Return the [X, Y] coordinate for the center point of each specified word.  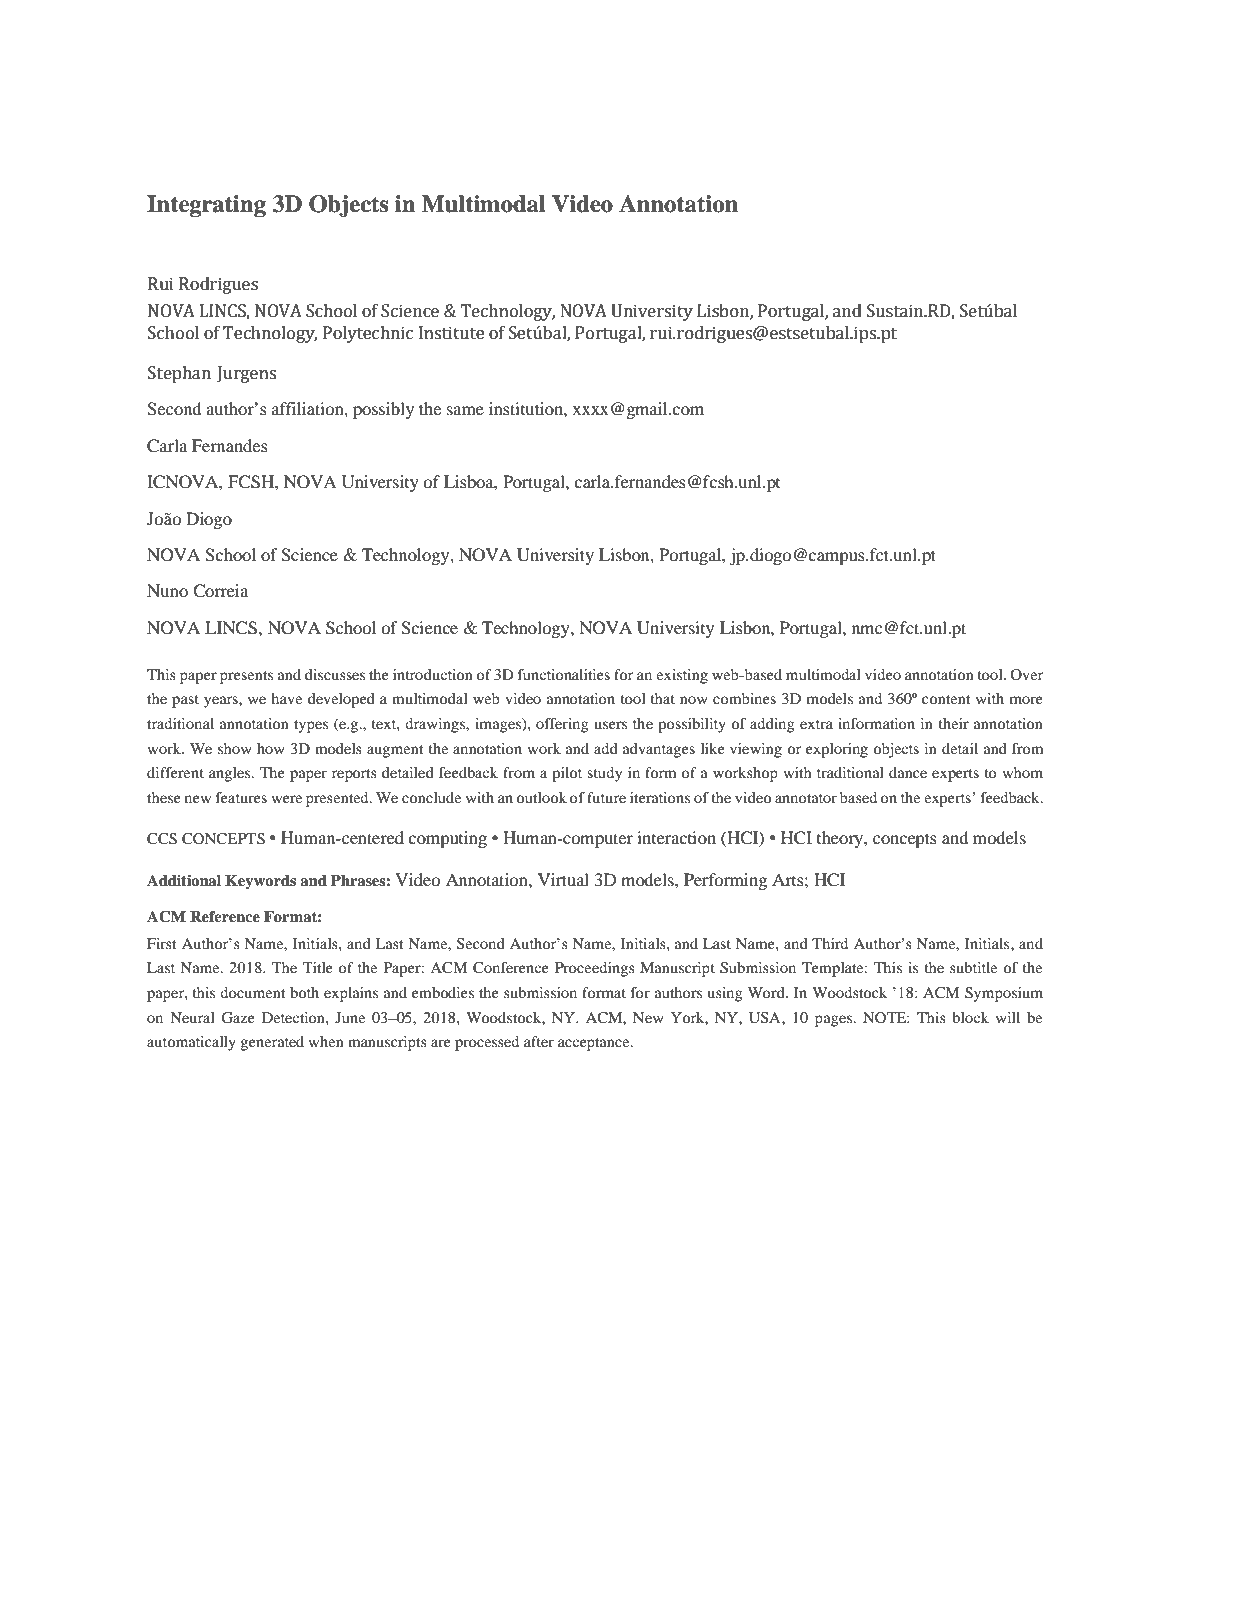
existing [682, 676]
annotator [806, 798]
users [610, 725]
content [946, 699]
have [286, 698]
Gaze [238, 1018]
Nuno [167, 590]
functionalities [564, 674]
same [465, 410]
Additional [184, 880]
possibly [383, 410]
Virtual [563, 879]
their [954, 723]
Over [1026, 674]
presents [246, 677]
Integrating [206, 206]
